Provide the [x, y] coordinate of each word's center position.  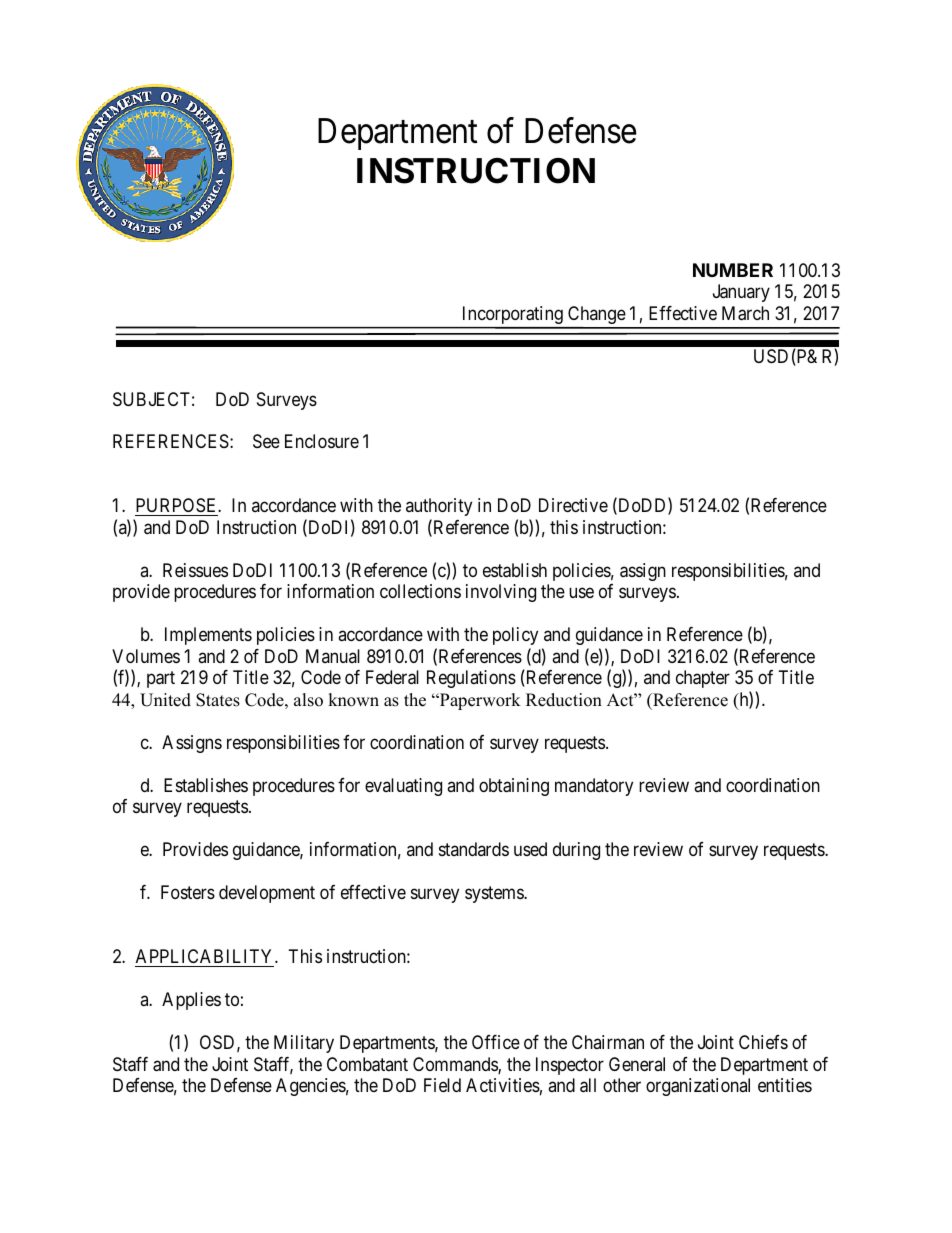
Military [304, 1044]
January [741, 293]
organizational [698, 1087]
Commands [456, 1065]
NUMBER [733, 270]
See [266, 441]
